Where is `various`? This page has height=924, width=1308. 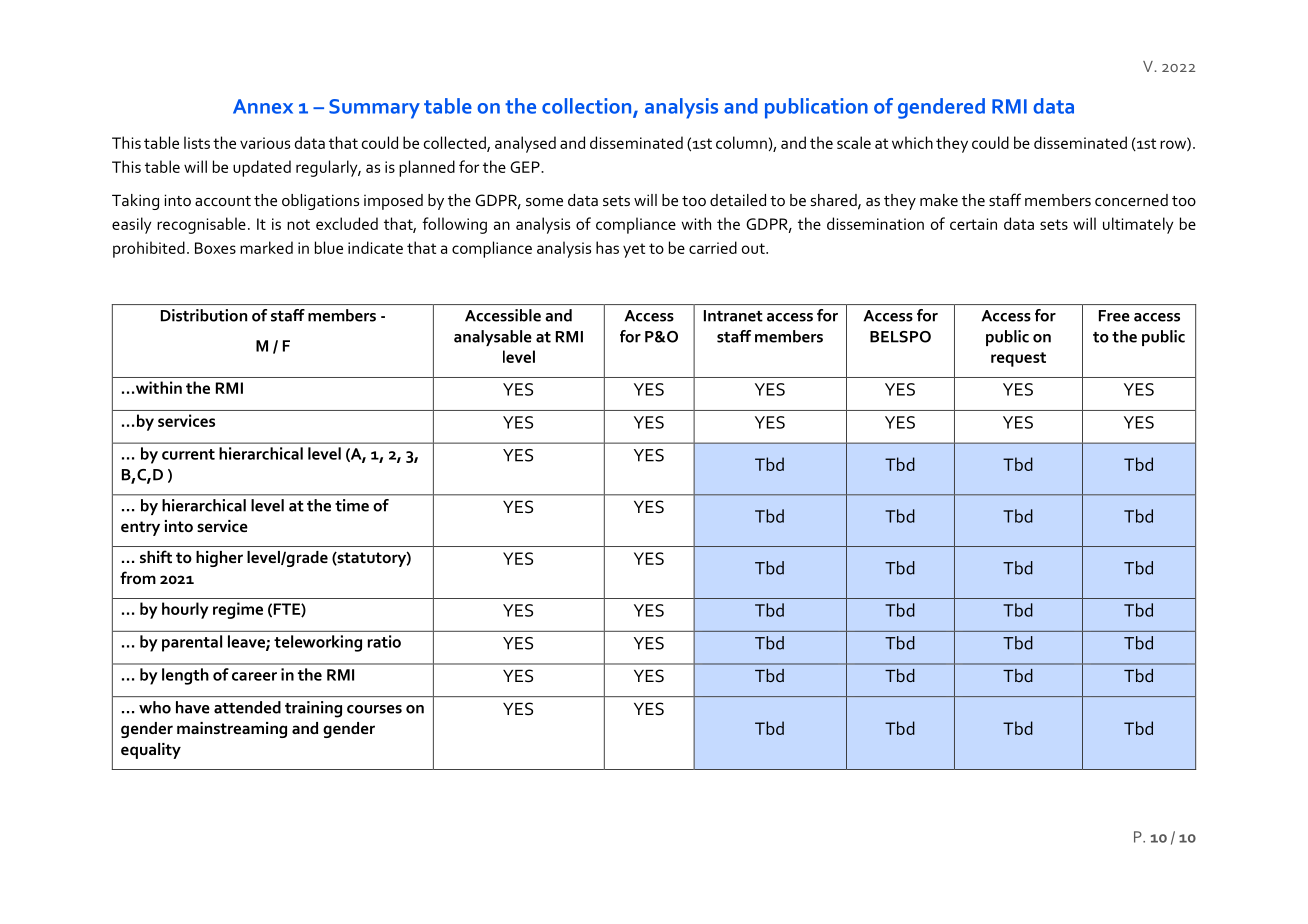
various is located at coordinates (265, 143).
